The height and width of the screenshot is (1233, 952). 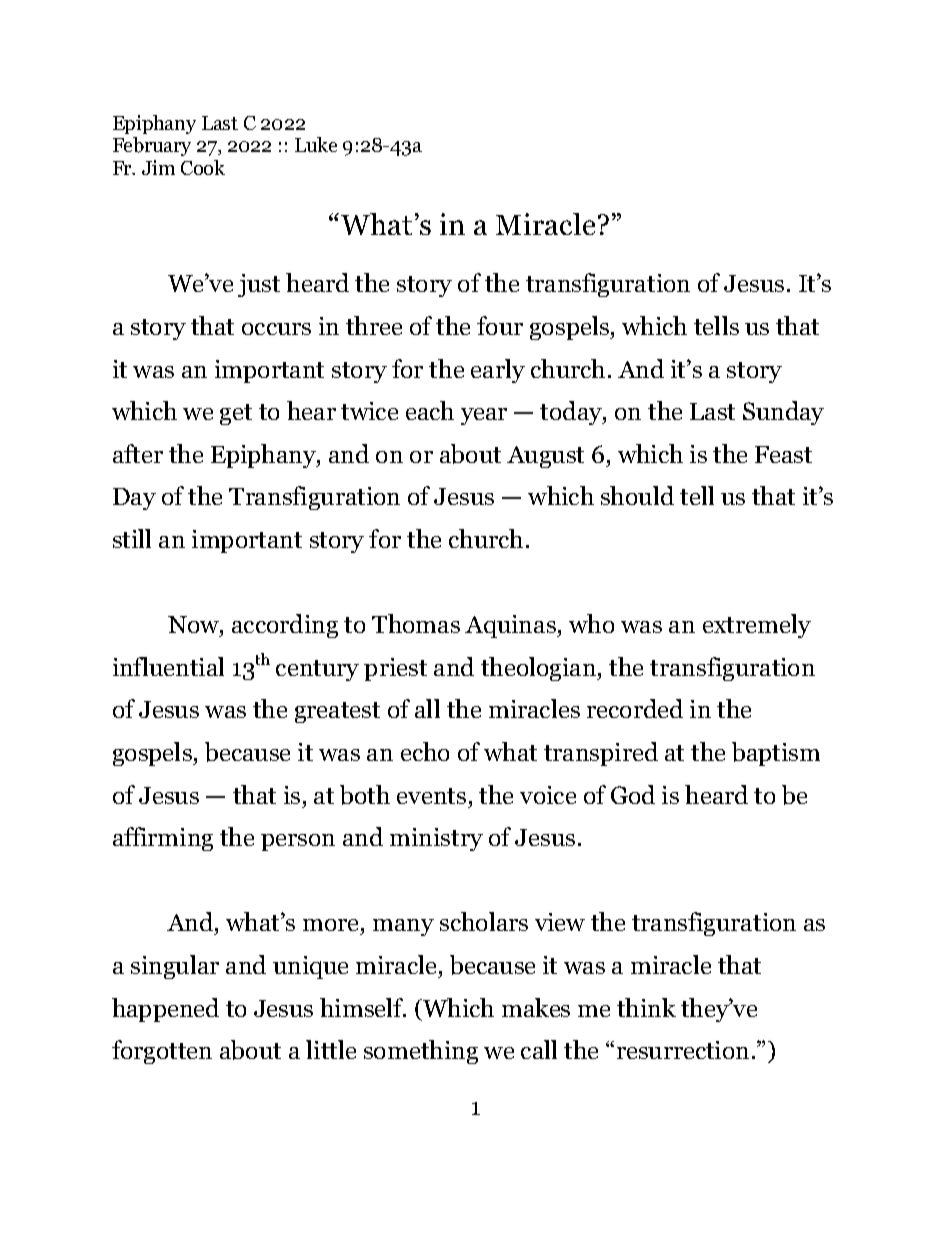 What do you see at coordinates (285, 626) in the screenshot?
I see `according` at bounding box center [285, 626].
